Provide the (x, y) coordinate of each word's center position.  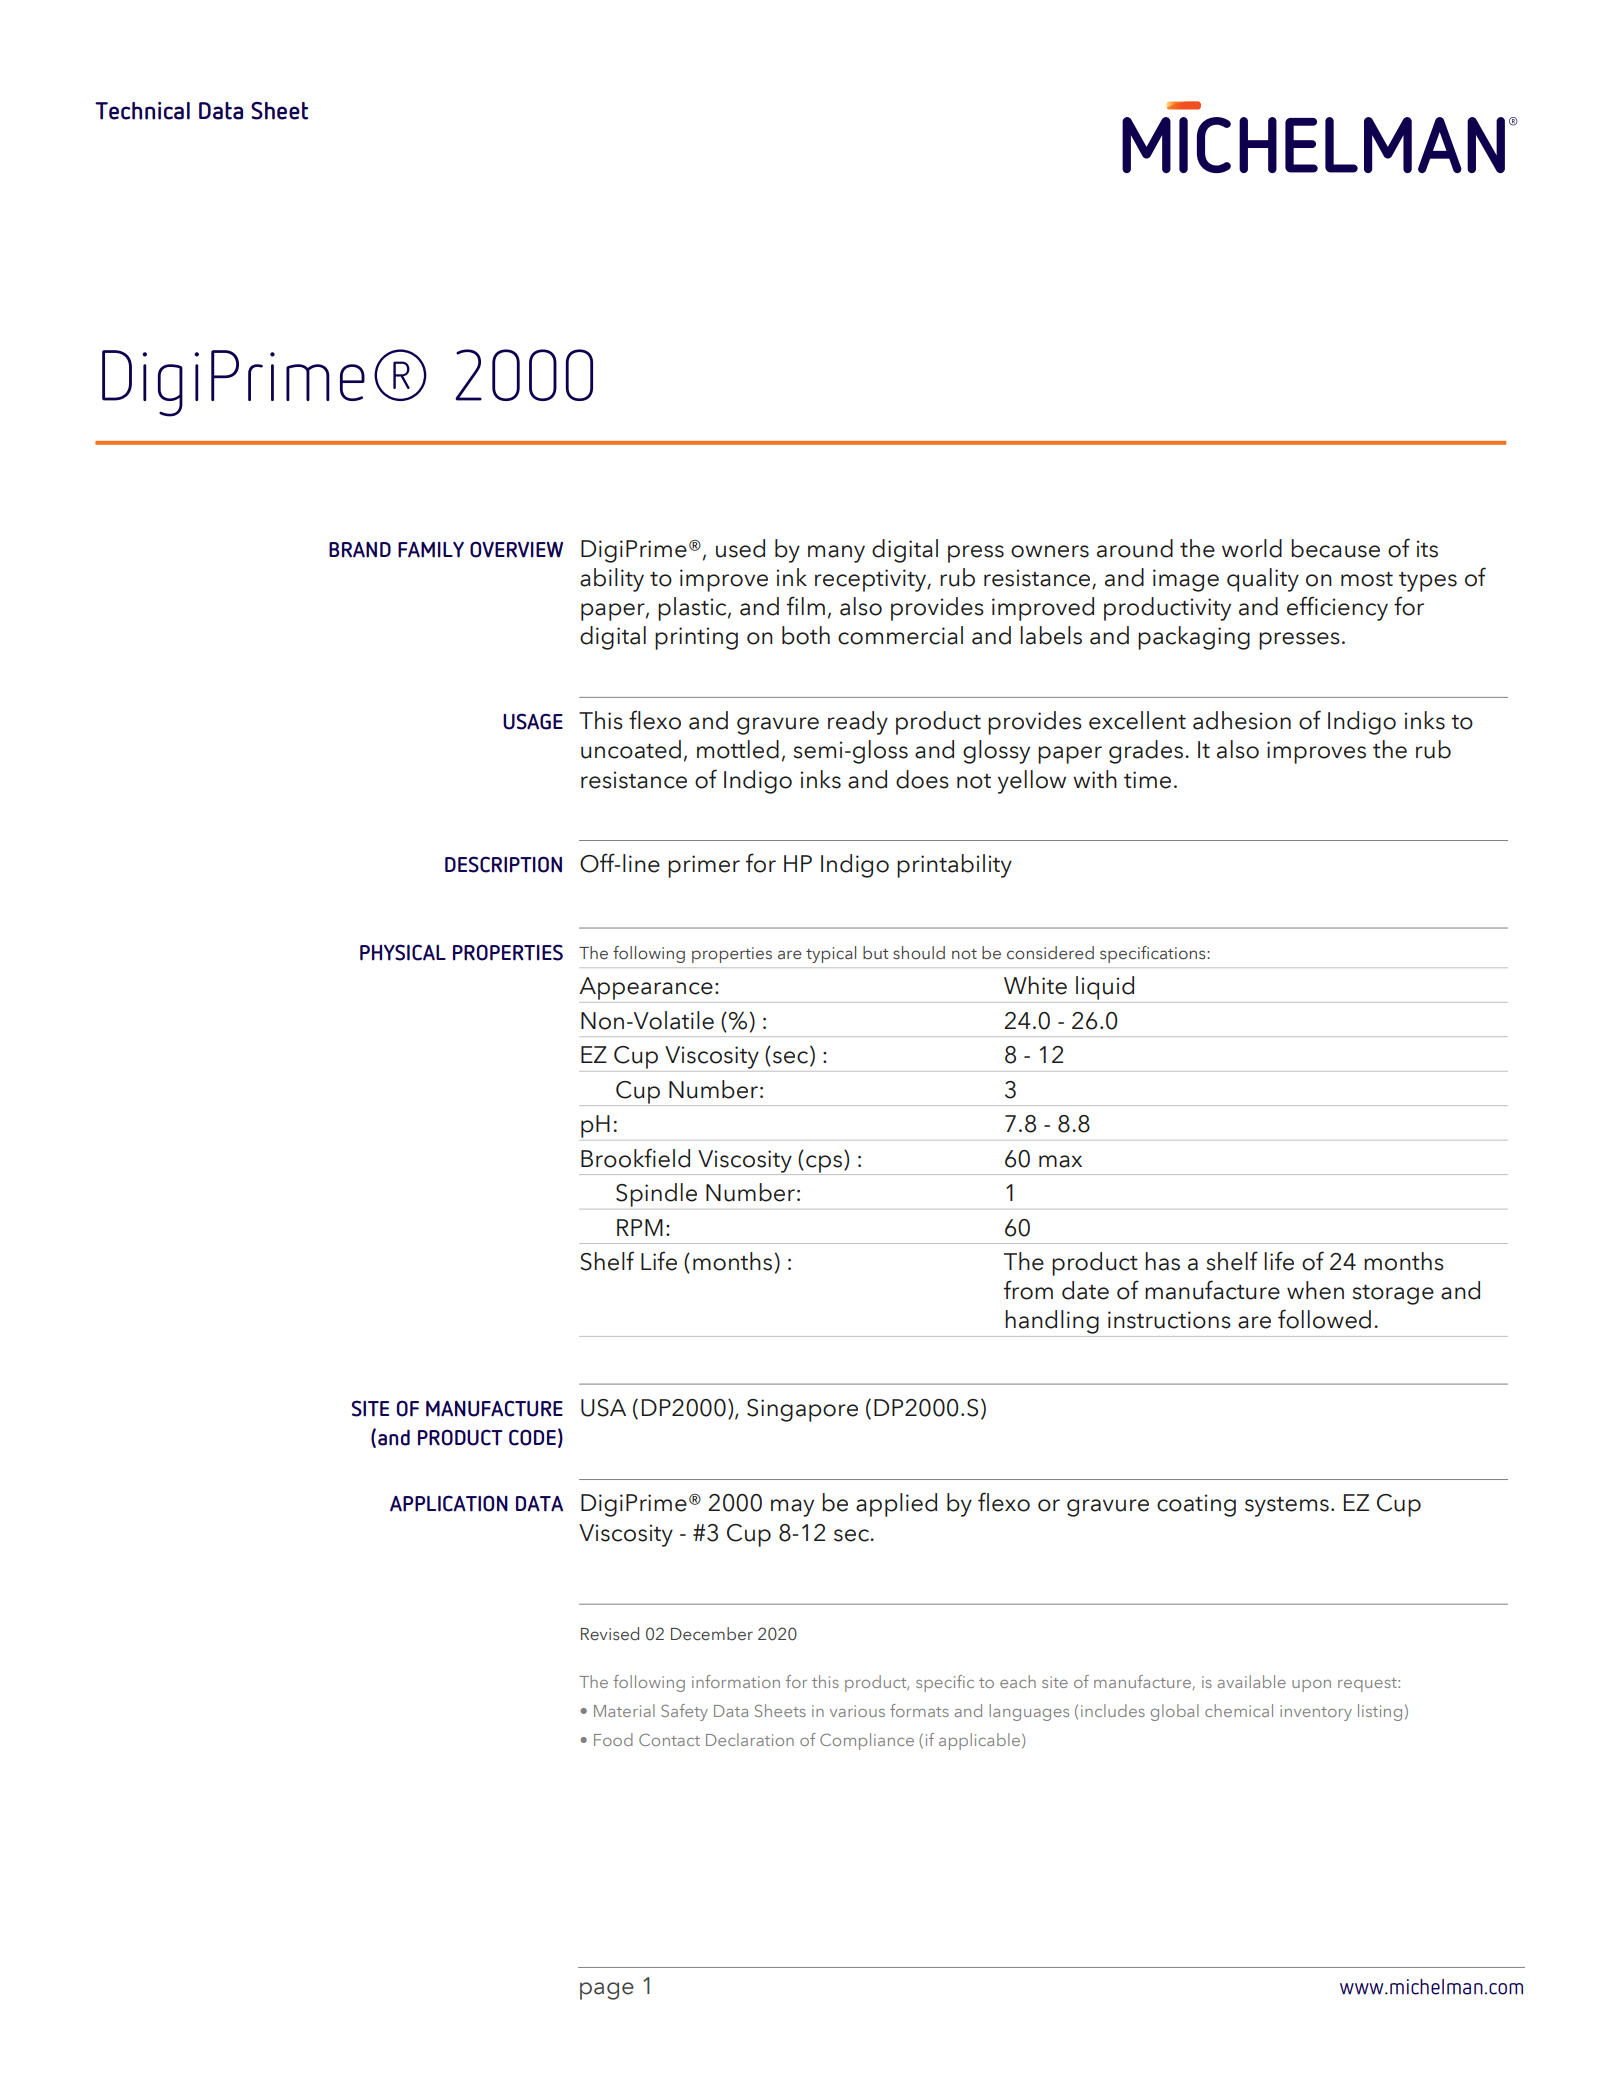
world (1252, 548)
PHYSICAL (403, 952)
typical (831, 954)
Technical (142, 111)
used (740, 548)
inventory (1316, 1713)
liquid (1105, 988)
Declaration (750, 1739)
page (607, 1991)
